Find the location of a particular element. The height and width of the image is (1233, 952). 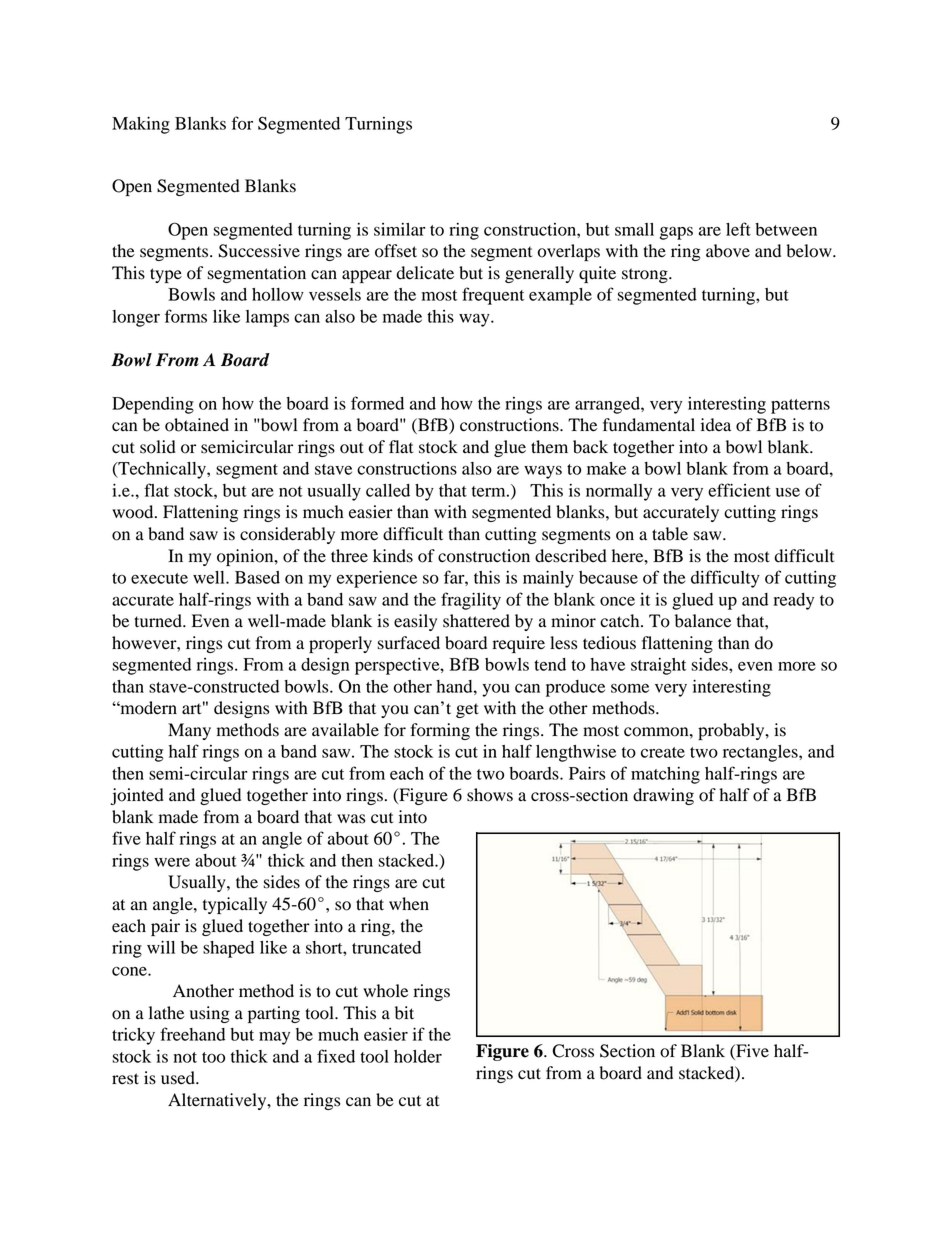

forms is located at coordinates (186, 316).
